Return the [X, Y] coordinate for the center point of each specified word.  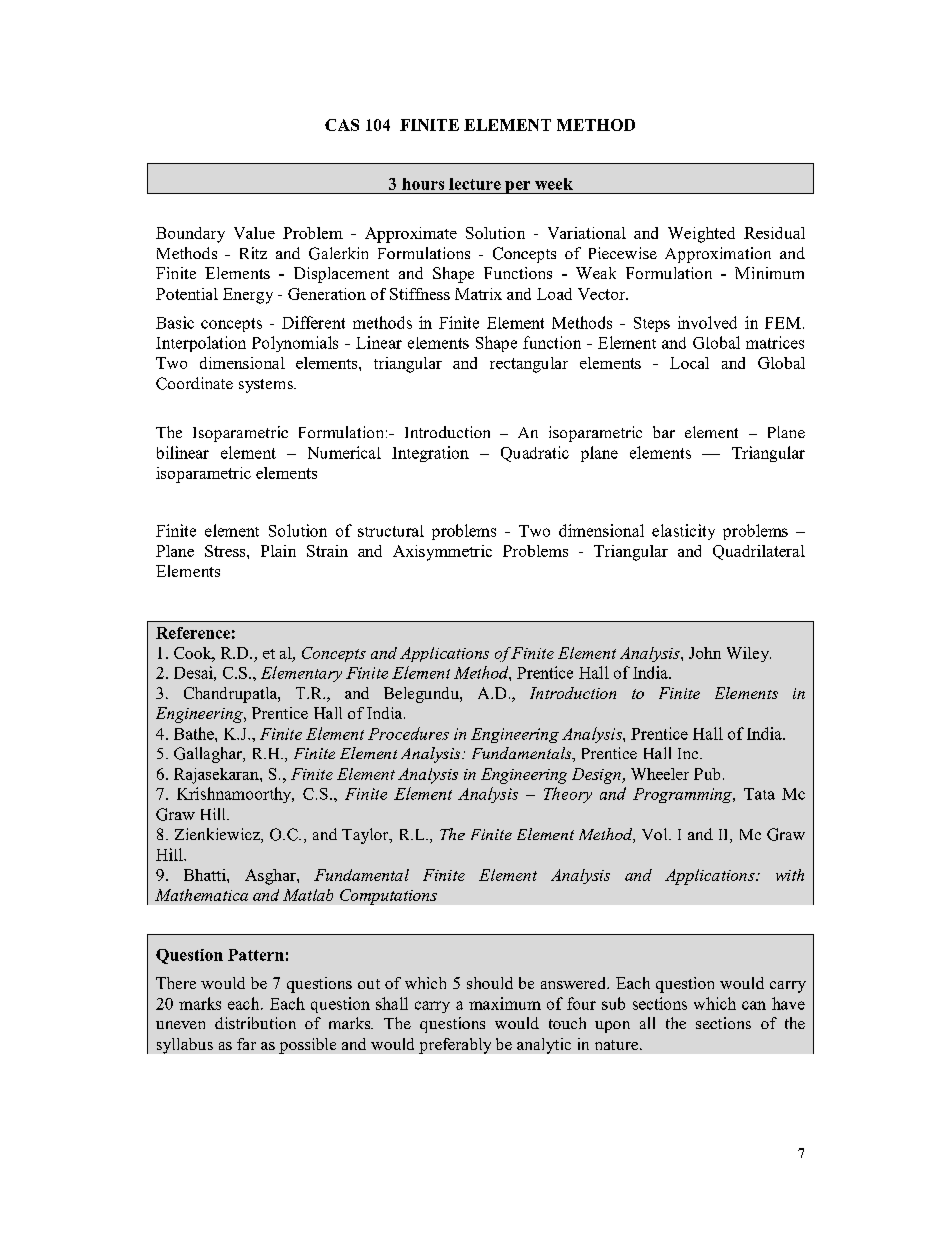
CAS [342, 125]
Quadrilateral [759, 552]
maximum [505, 1003]
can [754, 1005]
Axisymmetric [442, 553]
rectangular [529, 365]
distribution [255, 1023]
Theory [568, 795]
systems [267, 386]
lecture [475, 184]
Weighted [701, 235]
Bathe [195, 733]
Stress [226, 551]
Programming [683, 795]
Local [689, 363]
